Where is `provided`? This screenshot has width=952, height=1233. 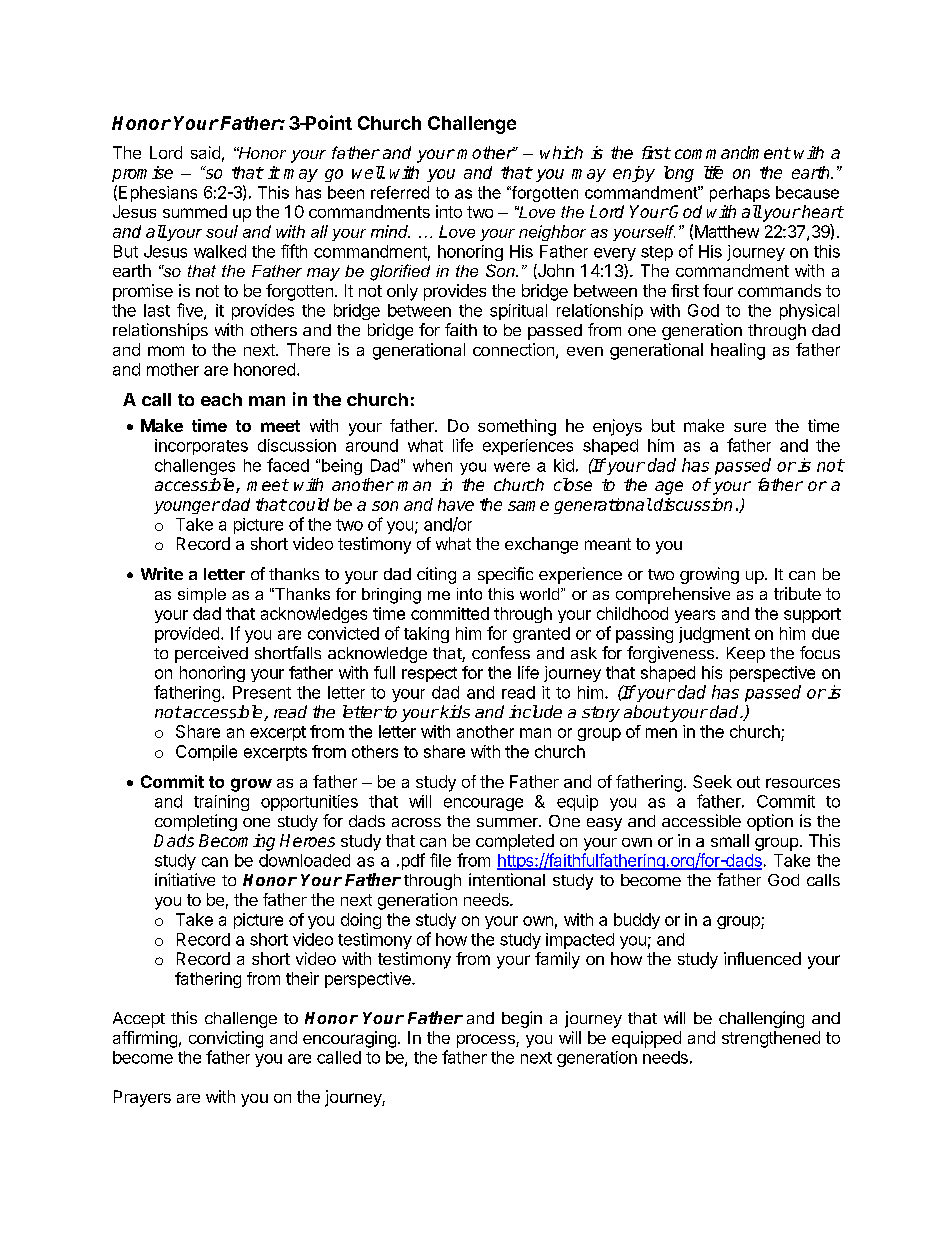 provided is located at coordinates (187, 635).
